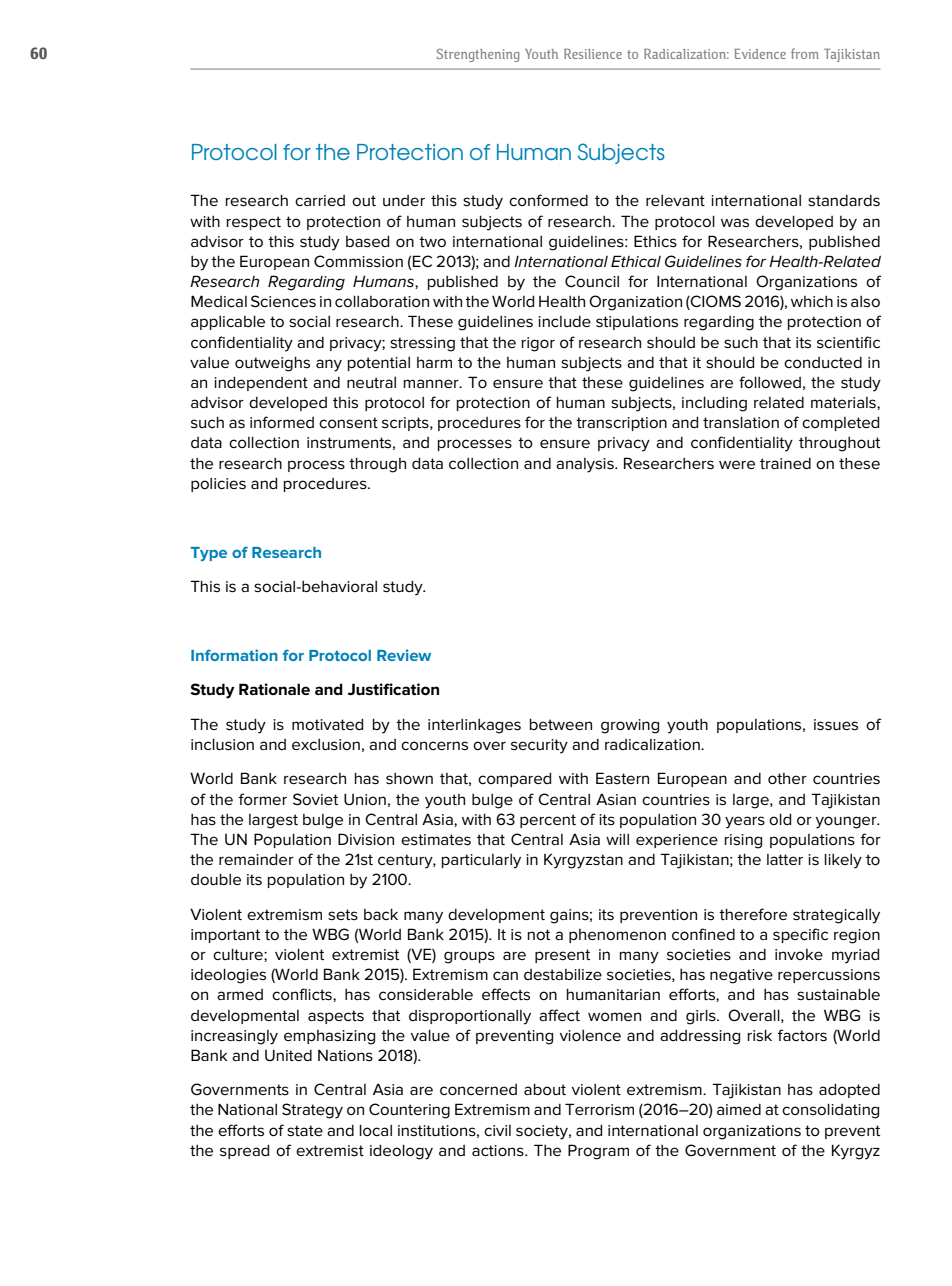 The height and width of the image is (1286, 952). I want to click on about, so click(545, 1089).
